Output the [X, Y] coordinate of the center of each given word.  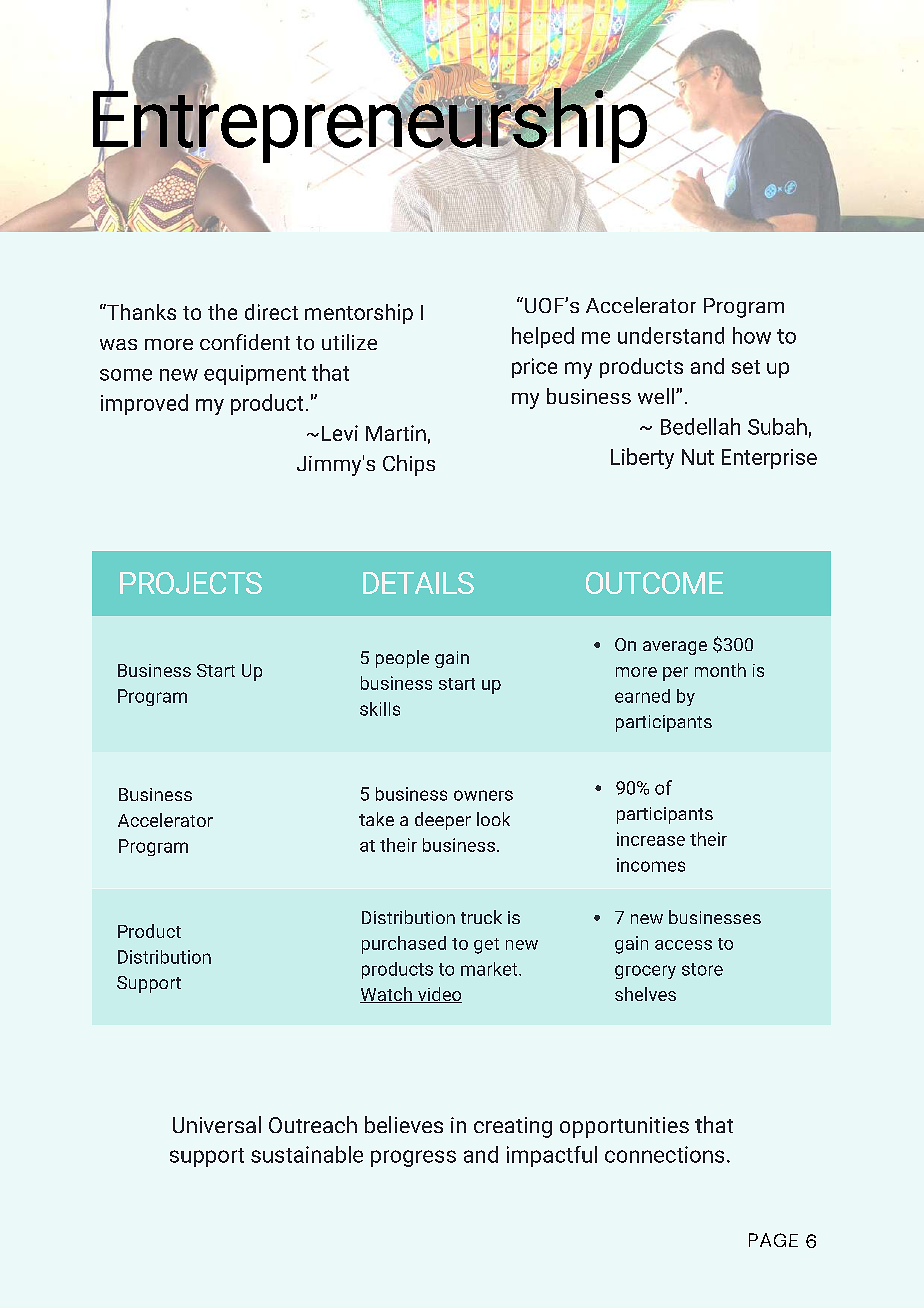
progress [413, 1158]
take [376, 819]
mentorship [359, 314]
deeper [443, 821]
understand [671, 335]
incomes [651, 865]
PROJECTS [191, 583]
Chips [409, 465]
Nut [698, 457]
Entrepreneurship [370, 124]
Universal [217, 1124]
